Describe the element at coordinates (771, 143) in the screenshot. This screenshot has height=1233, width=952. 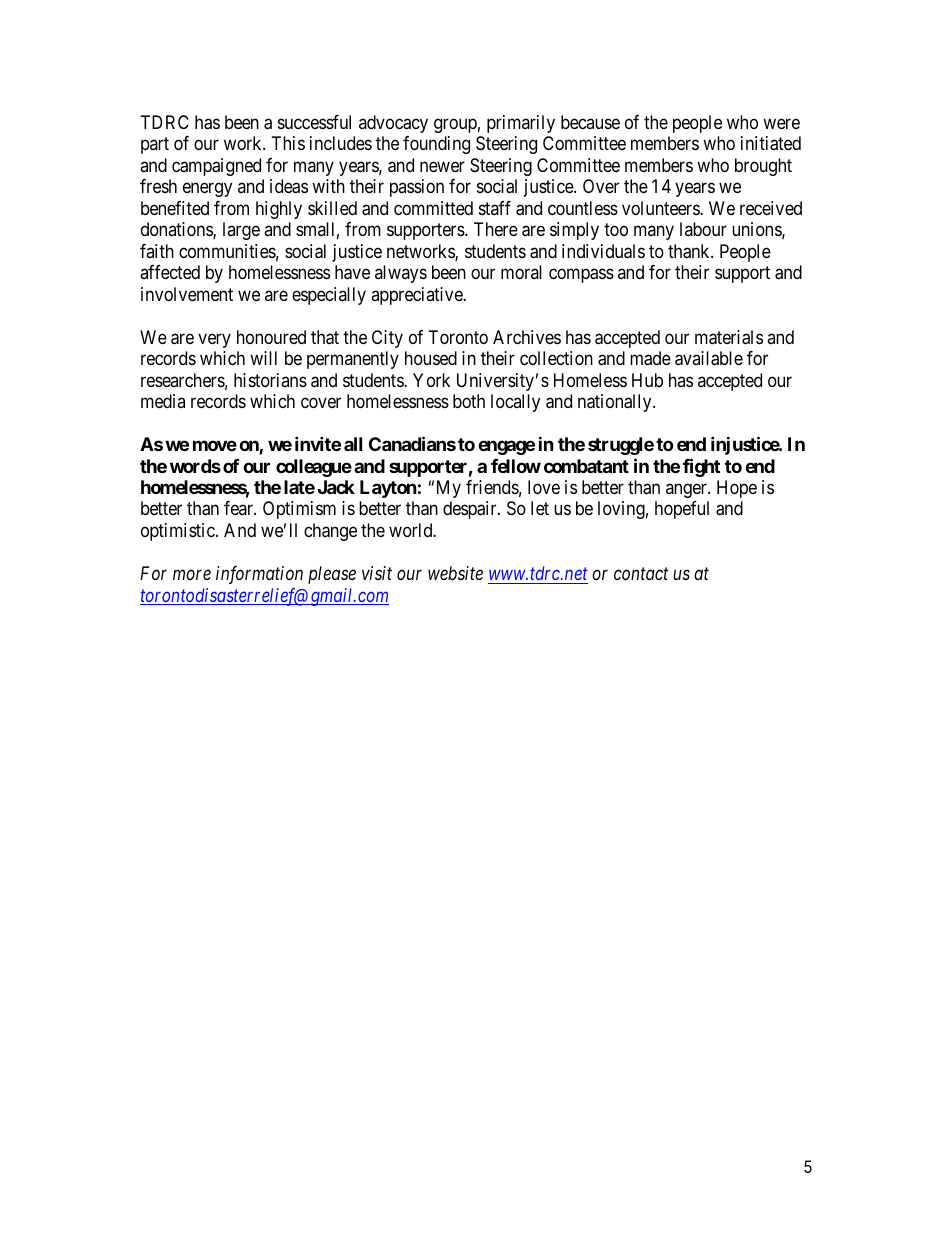
I see `initiated` at that location.
